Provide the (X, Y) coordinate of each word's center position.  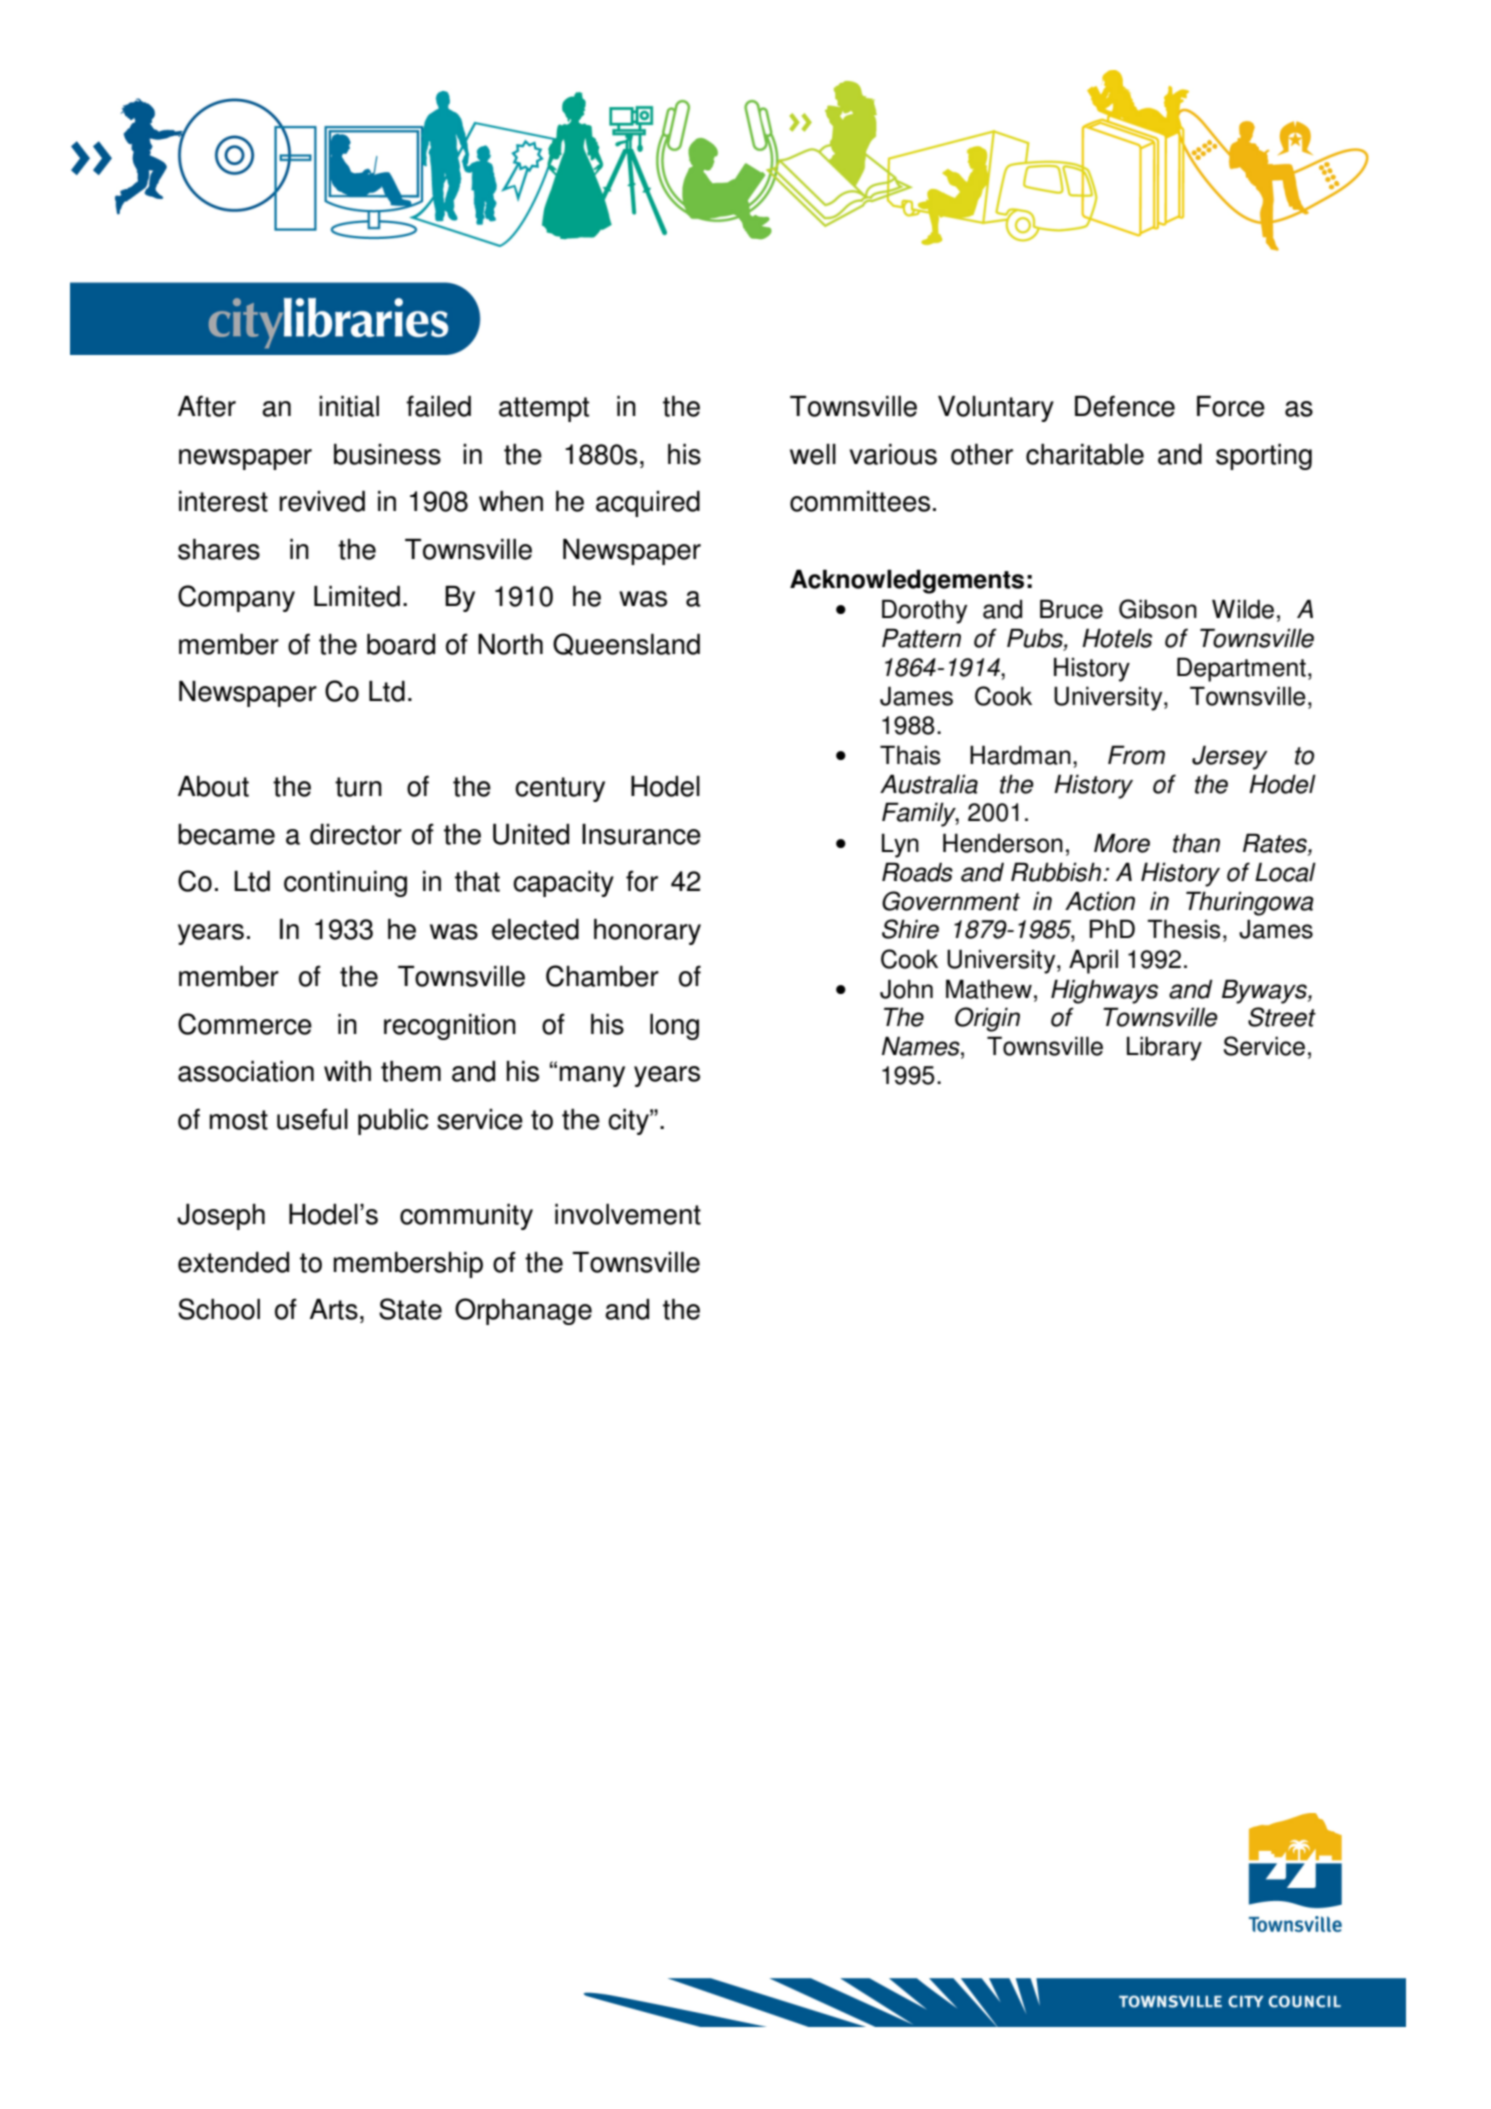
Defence (1125, 406)
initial (349, 406)
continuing (345, 884)
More (1122, 843)
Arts (334, 1309)
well (813, 454)
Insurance (641, 834)
